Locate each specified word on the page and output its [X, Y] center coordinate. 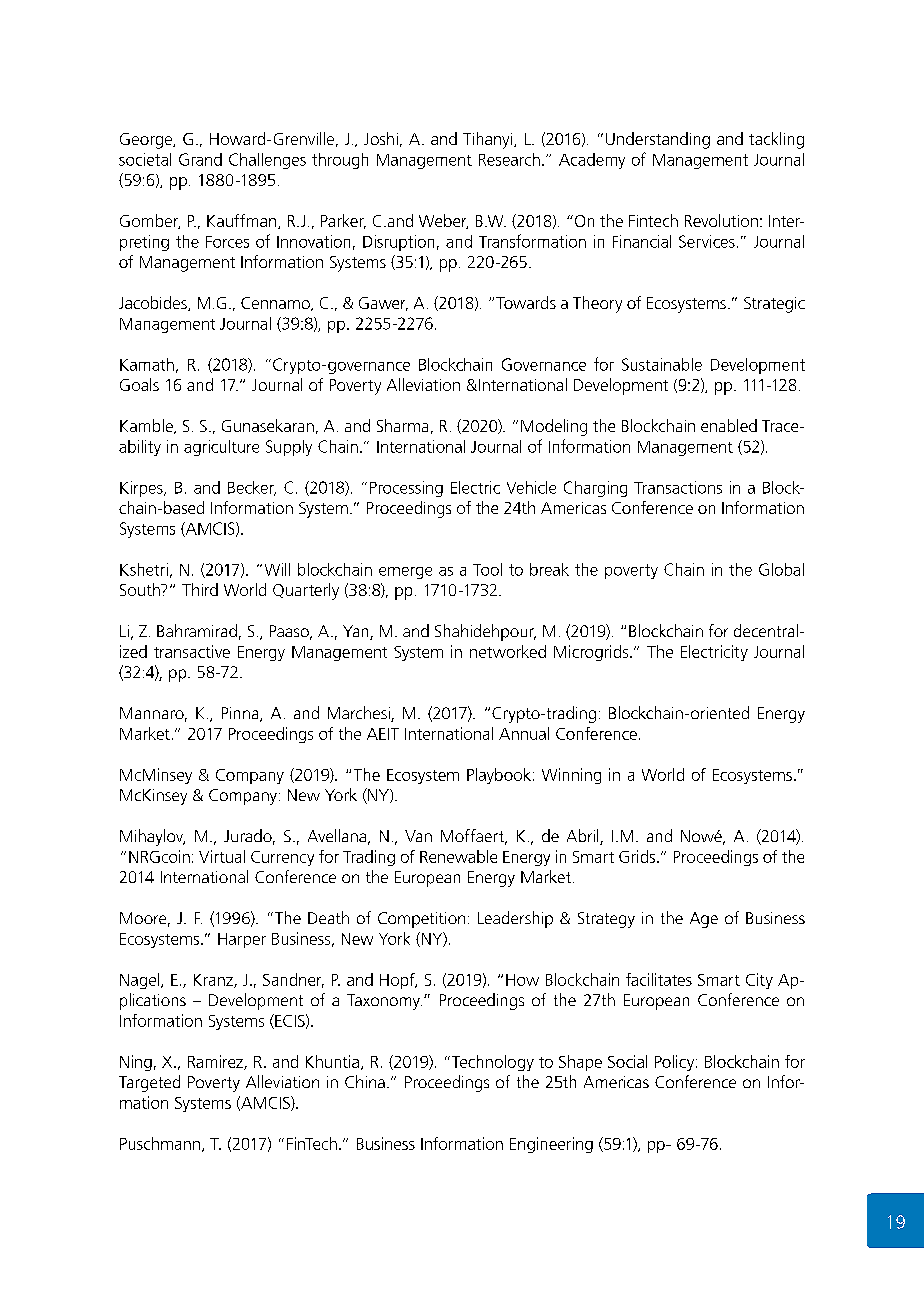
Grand [200, 159]
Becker [252, 488]
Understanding [658, 140]
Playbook [499, 776]
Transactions [678, 487]
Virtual [222, 856]
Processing [406, 489]
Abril [584, 837]
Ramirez [216, 1062]
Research [509, 159]
